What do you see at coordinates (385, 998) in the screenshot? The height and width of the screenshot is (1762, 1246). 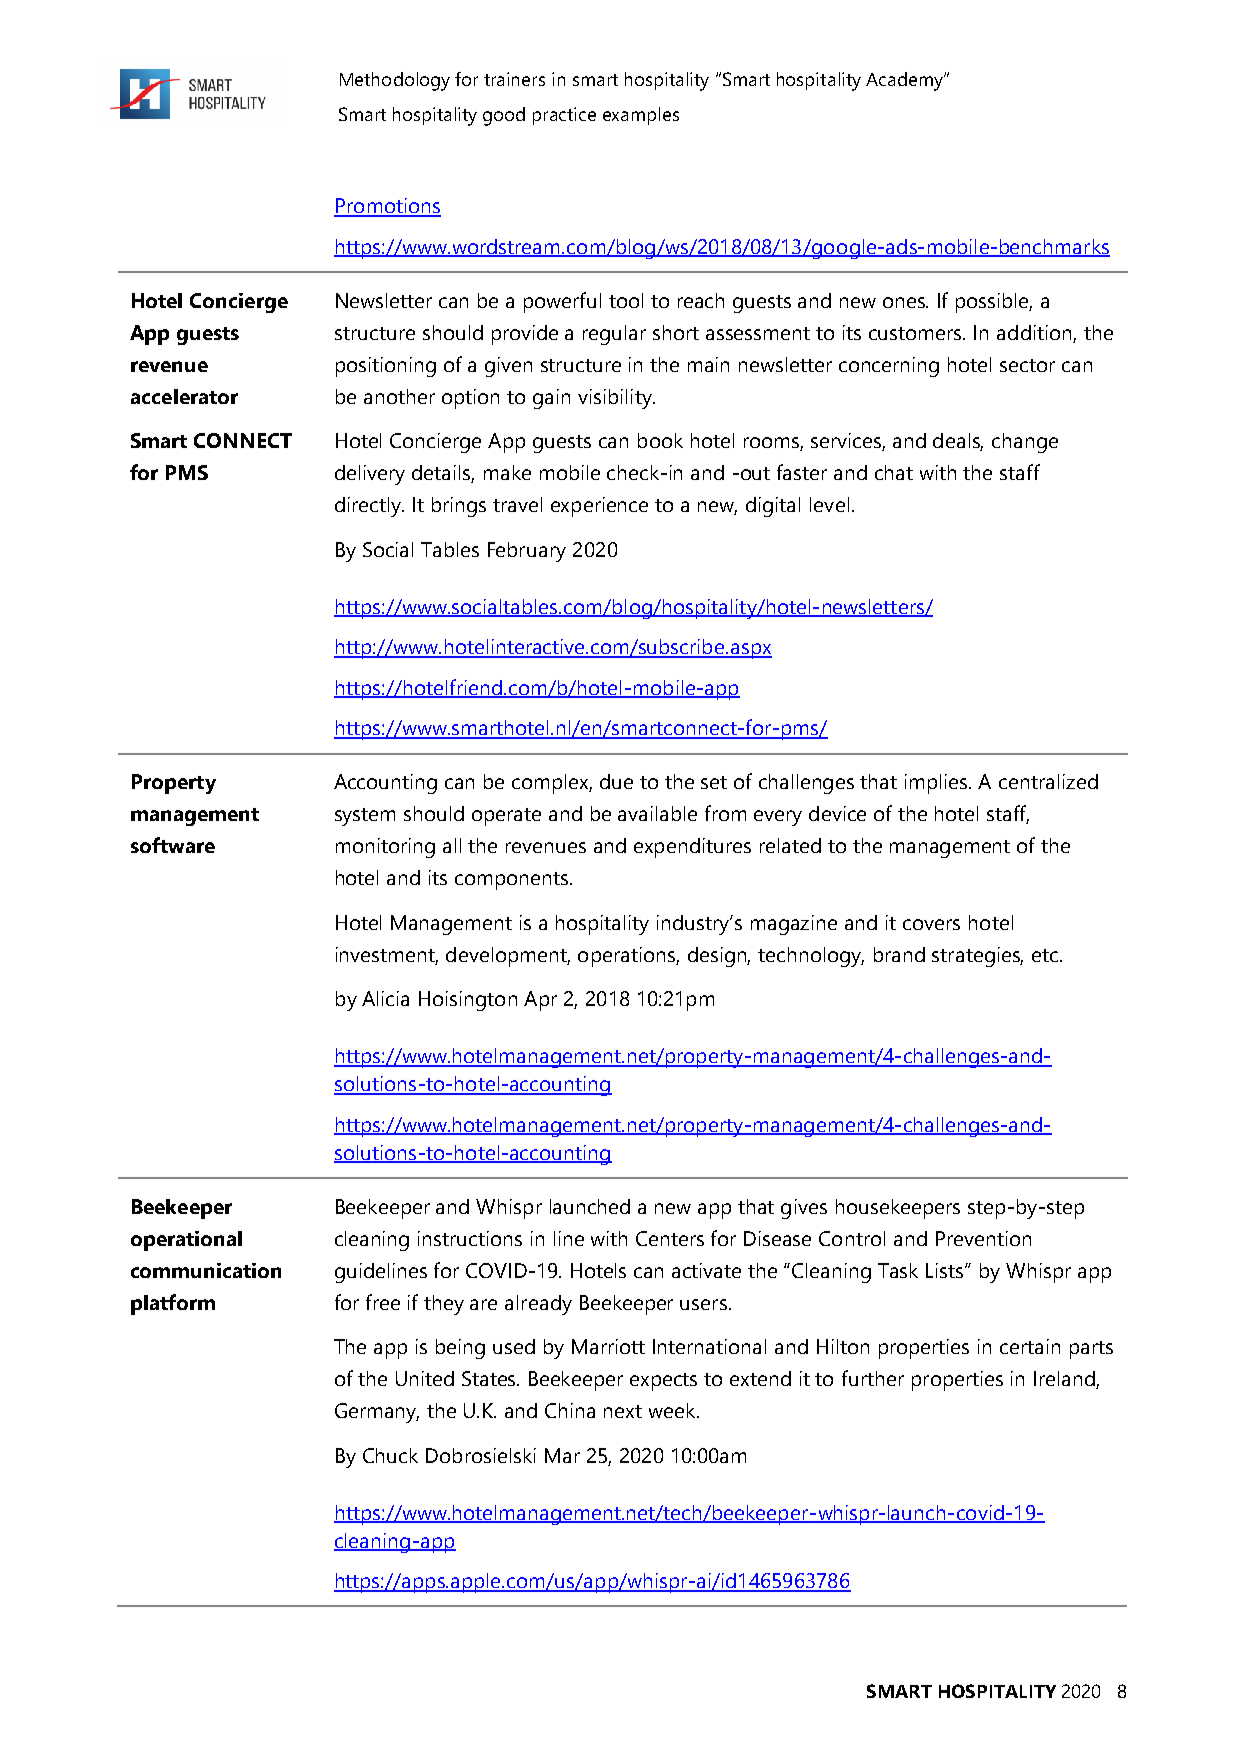 I see `Alicia` at bounding box center [385, 998].
